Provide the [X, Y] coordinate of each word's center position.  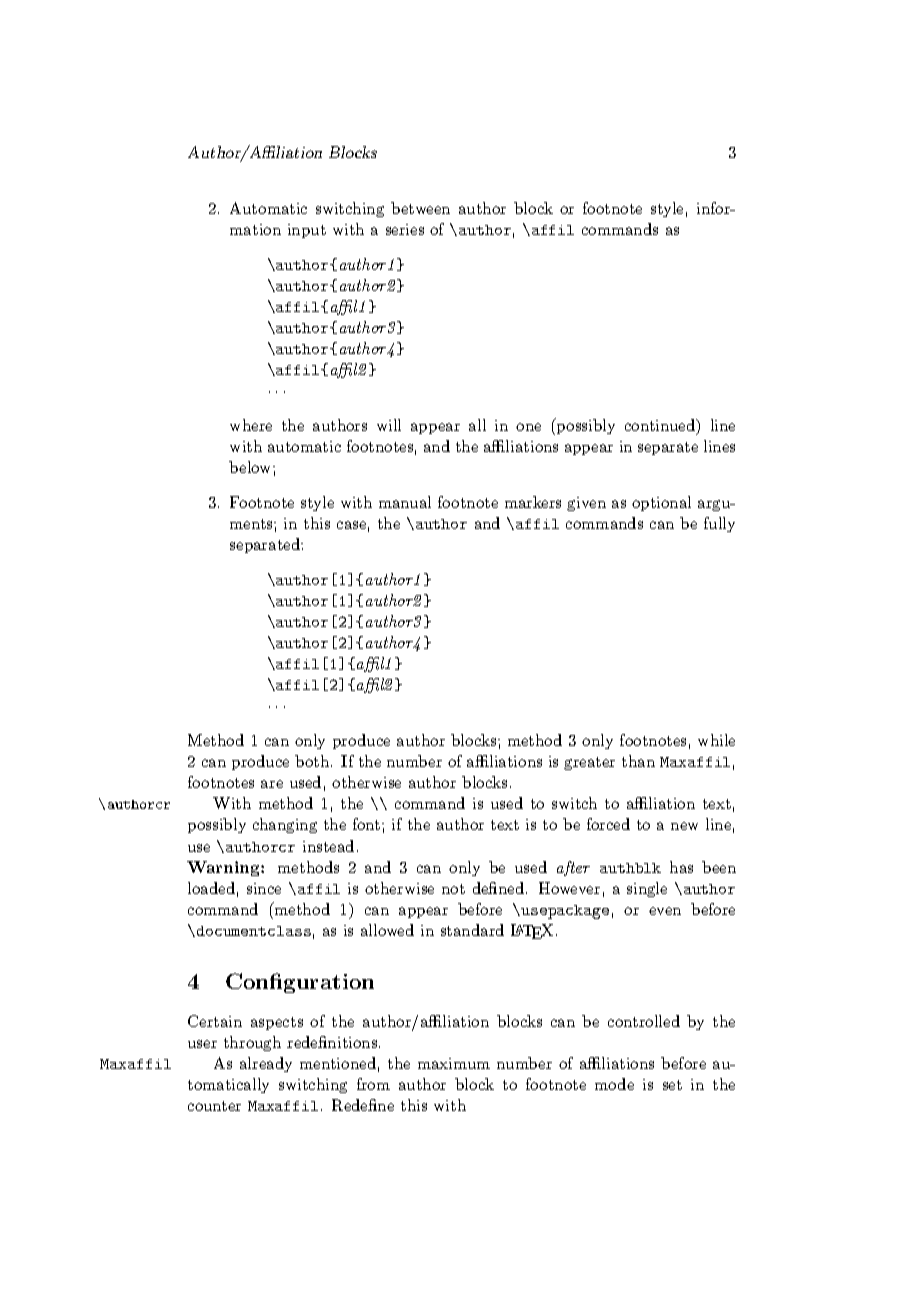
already [266, 1064]
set [672, 1085]
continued [661, 425]
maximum [454, 1063]
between [420, 208]
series [405, 229]
